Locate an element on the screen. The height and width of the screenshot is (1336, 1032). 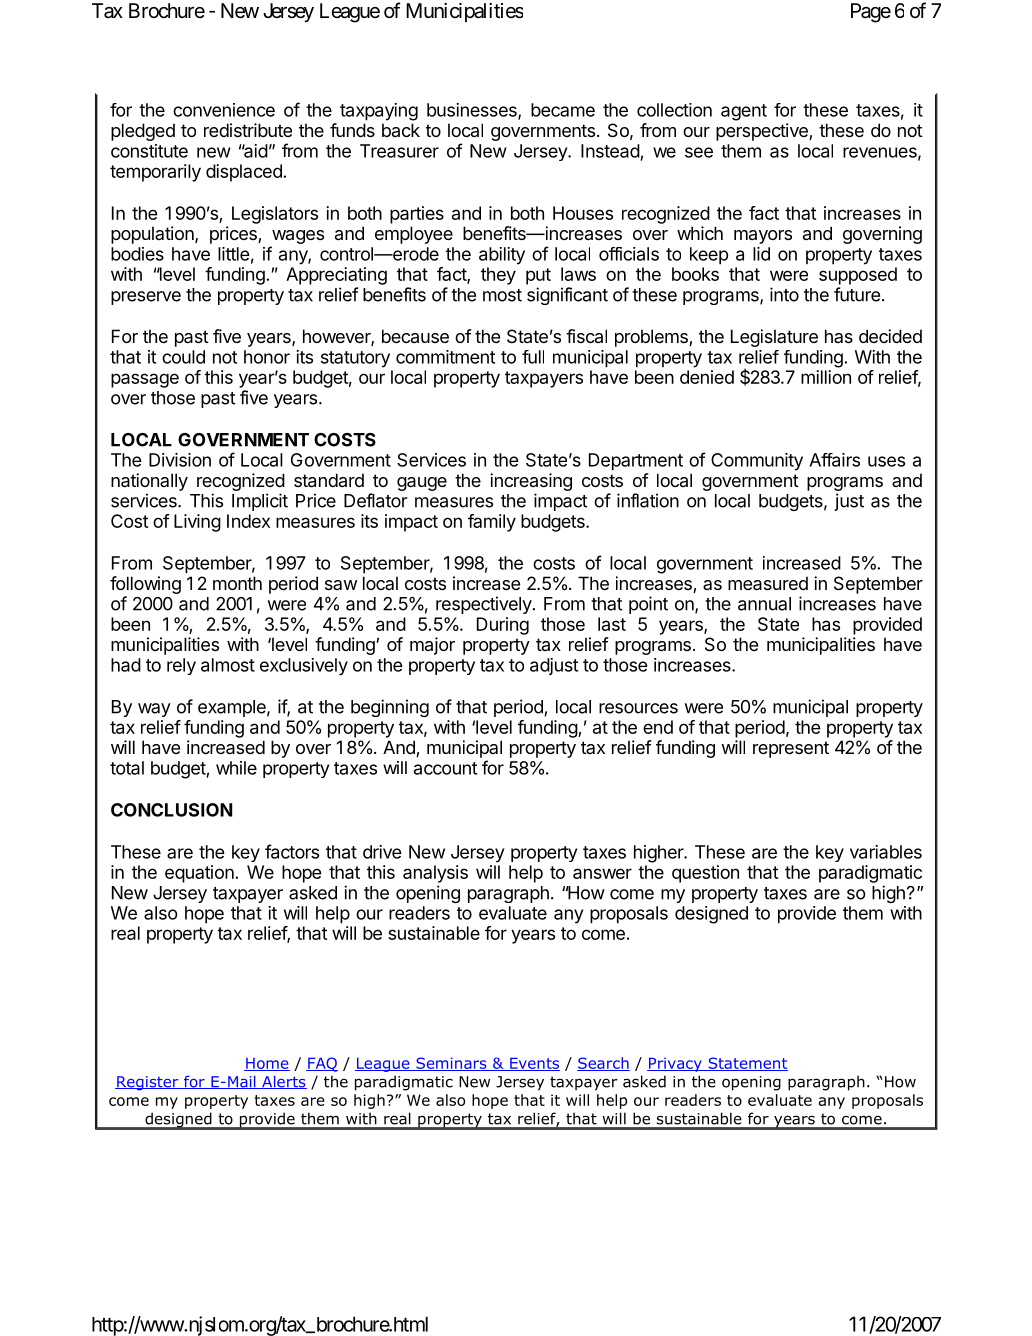
Home is located at coordinates (267, 1064).
